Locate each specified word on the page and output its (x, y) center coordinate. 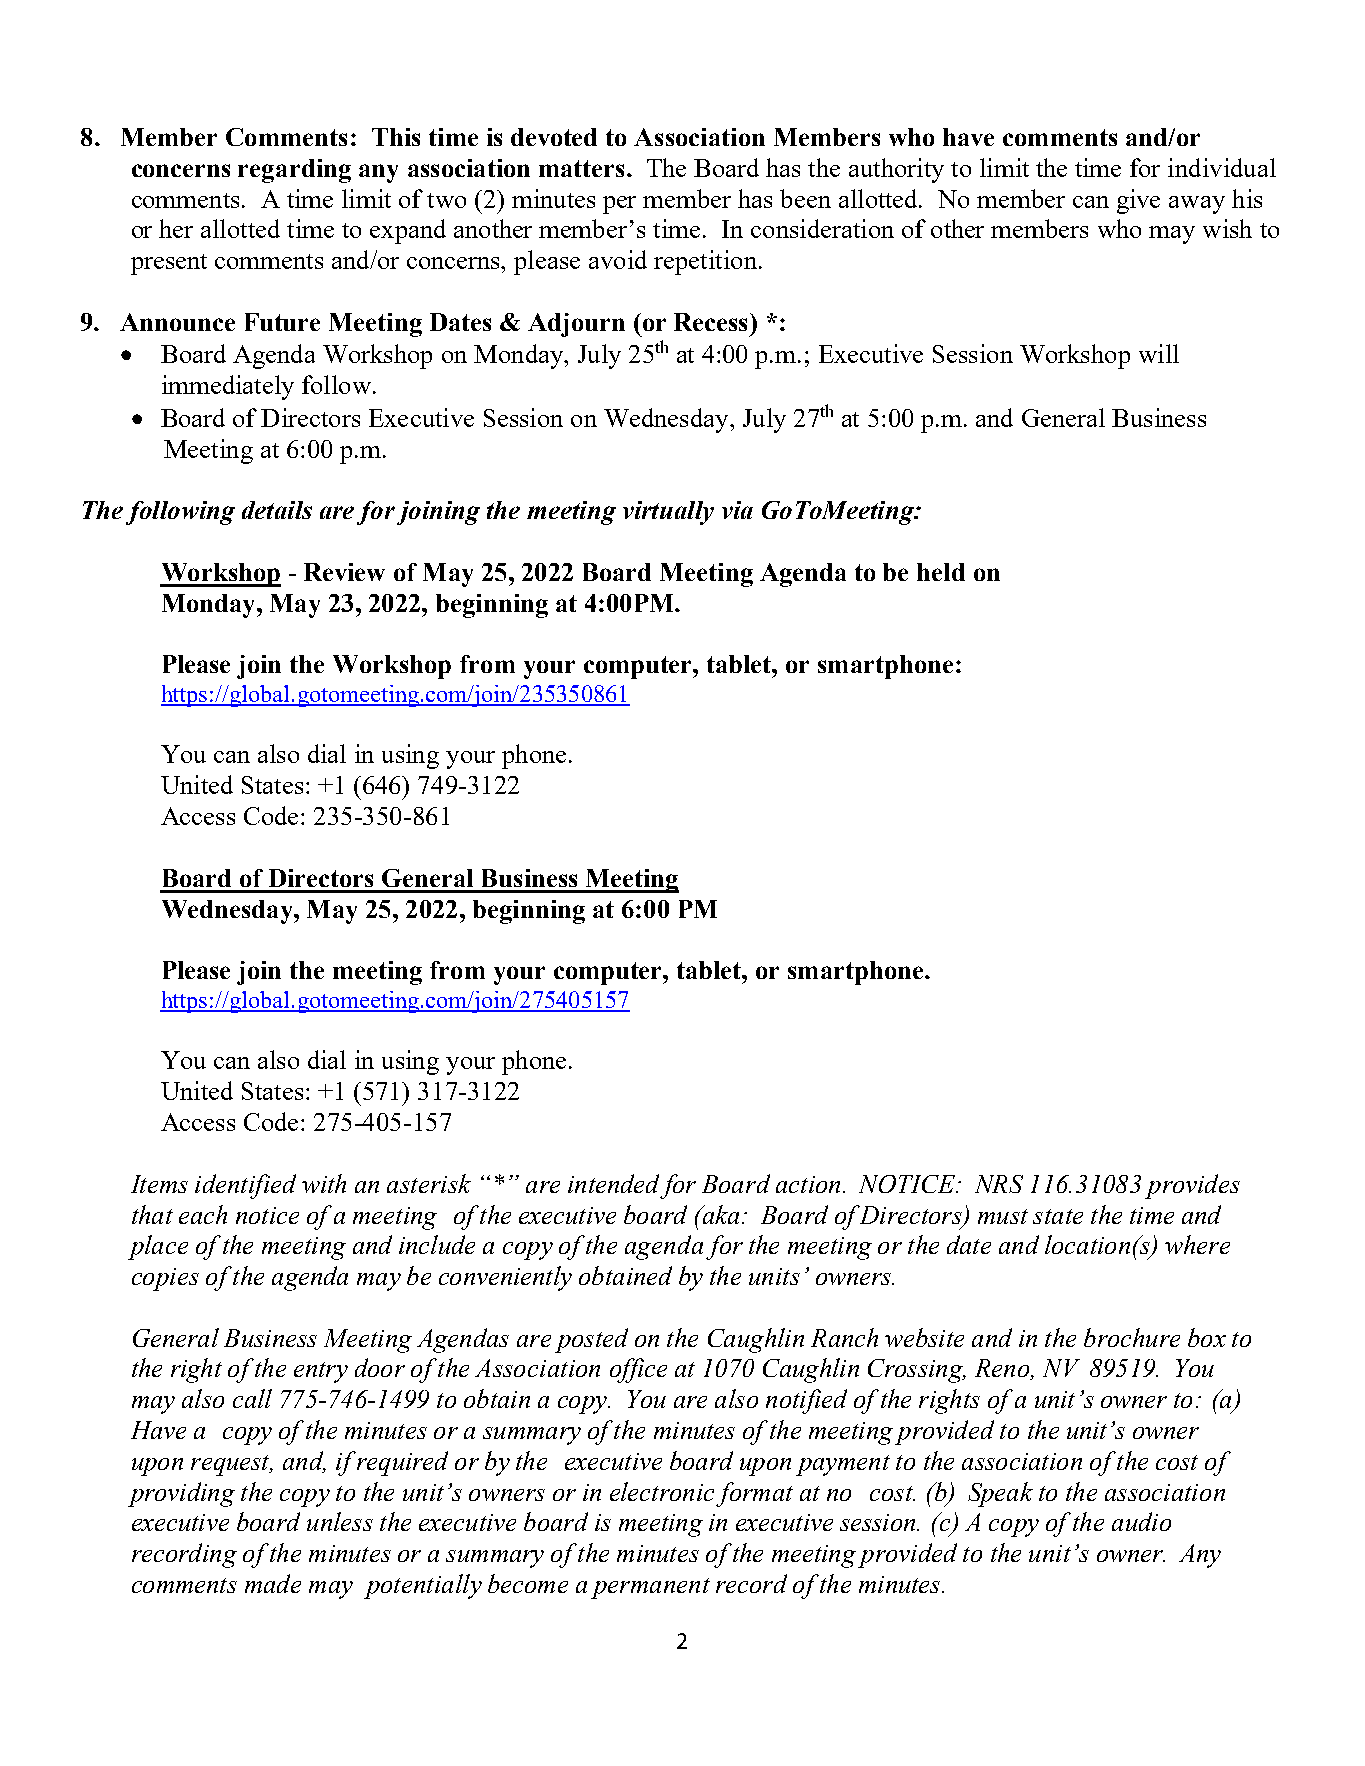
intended (613, 1183)
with (324, 1183)
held (941, 572)
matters (581, 168)
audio (1141, 1521)
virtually (668, 513)
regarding (294, 171)
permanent (650, 1588)
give (1138, 201)
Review (344, 572)
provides (1192, 1186)
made (273, 1583)
